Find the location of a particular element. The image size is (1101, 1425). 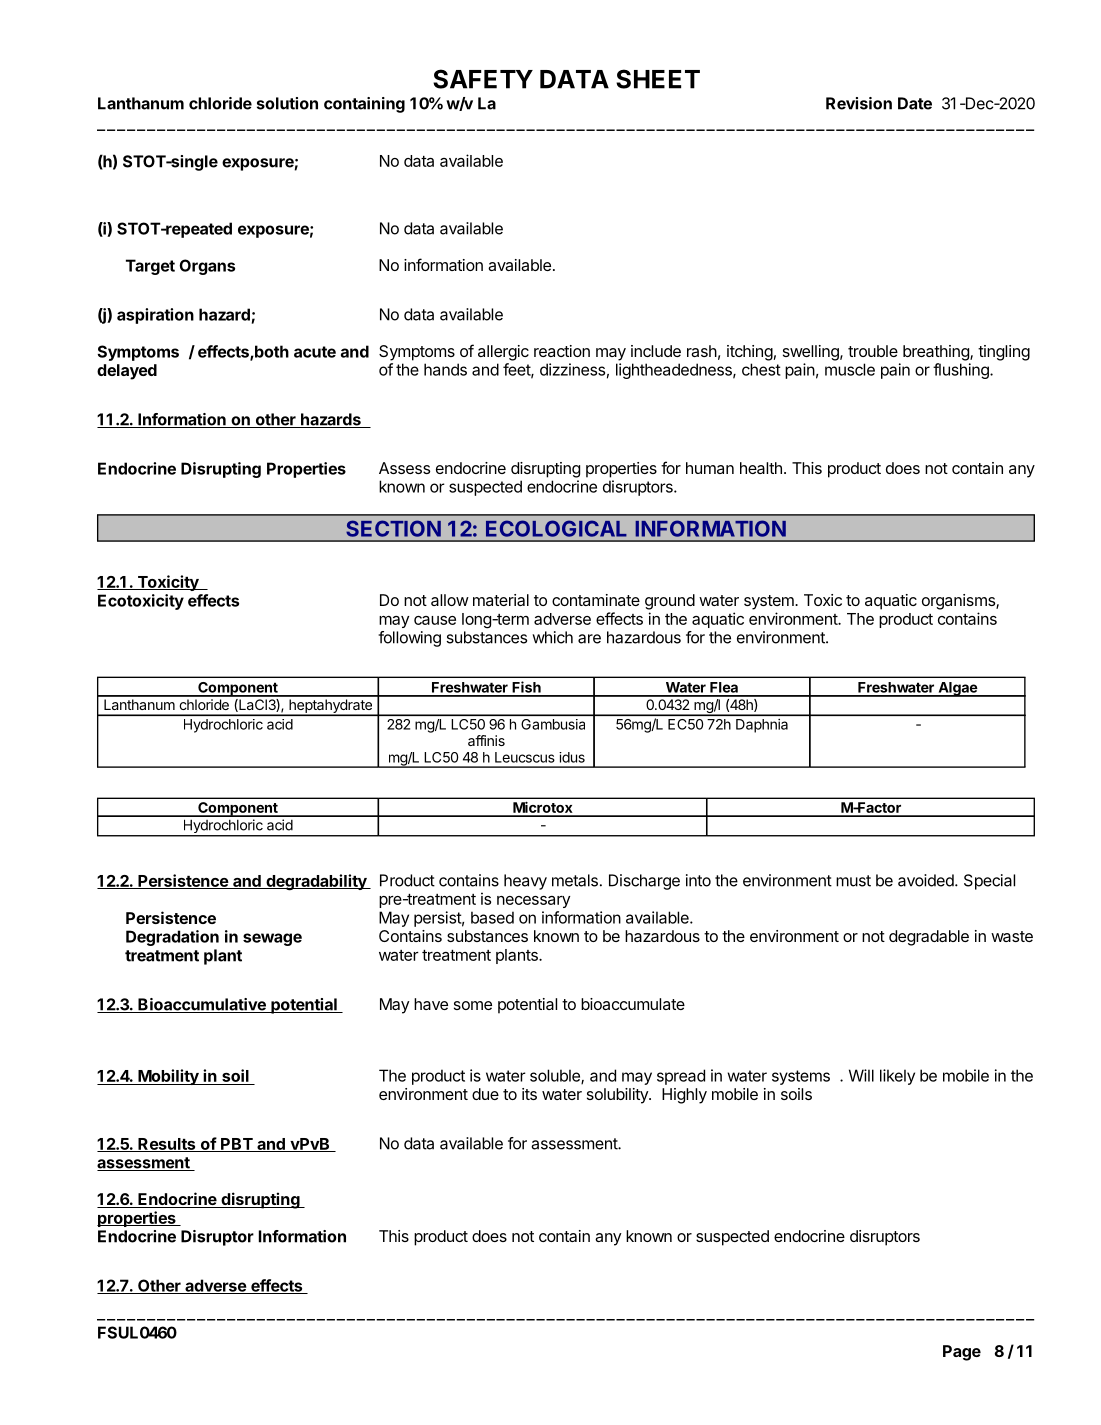

sewage is located at coordinates (272, 939).
